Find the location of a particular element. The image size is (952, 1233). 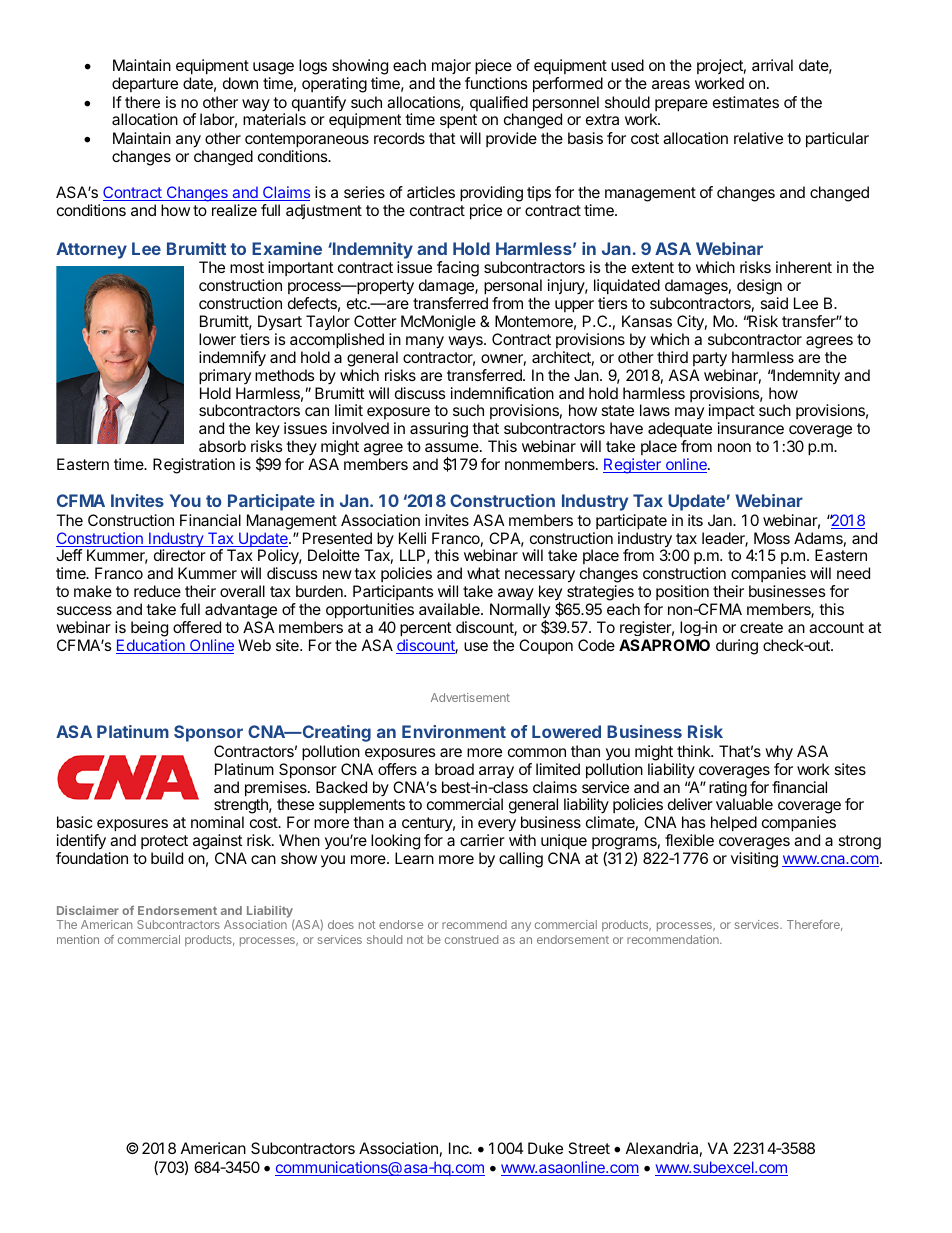

departure is located at coordinates (145, 84).
